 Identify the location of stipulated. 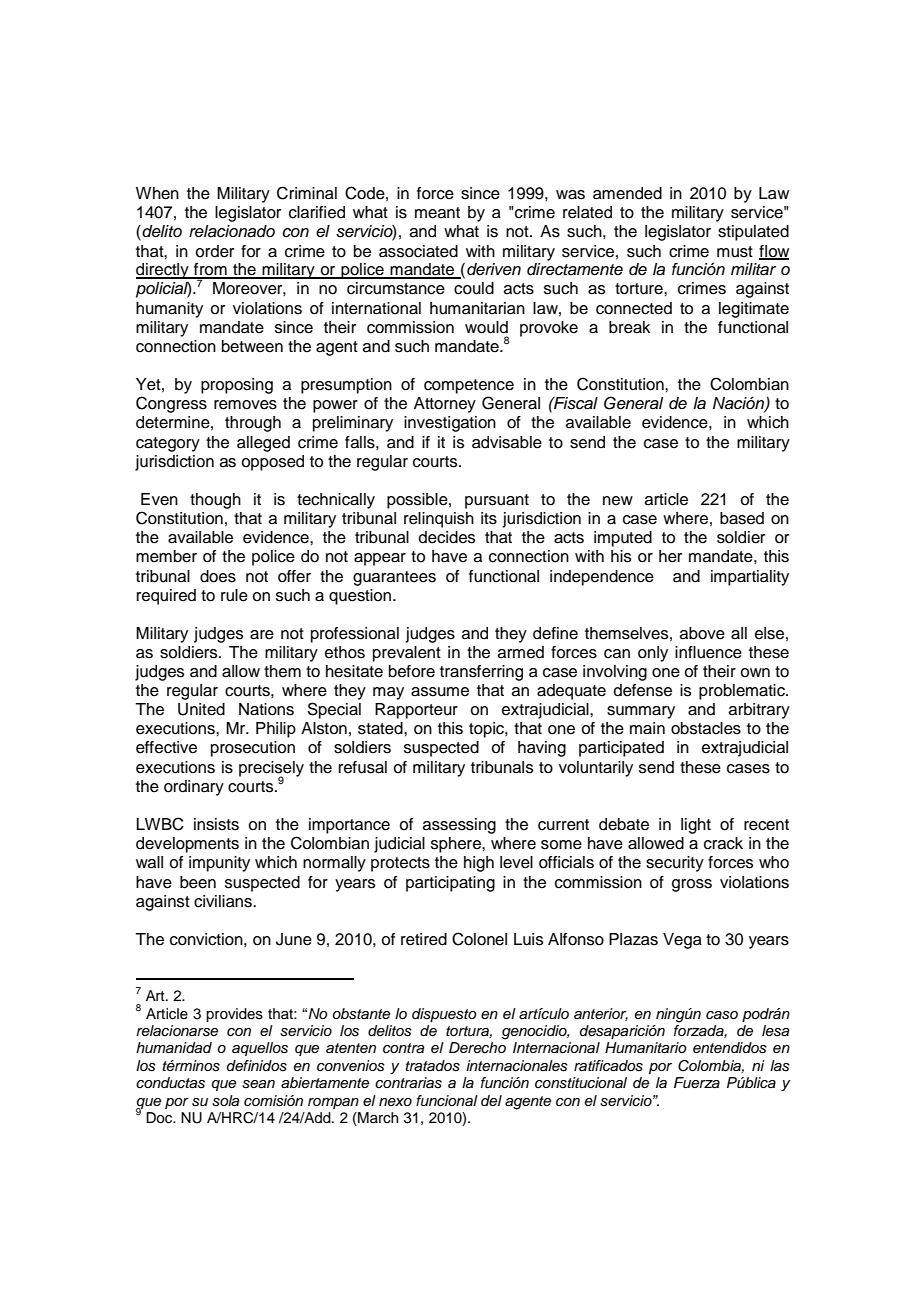
(753, 233).
